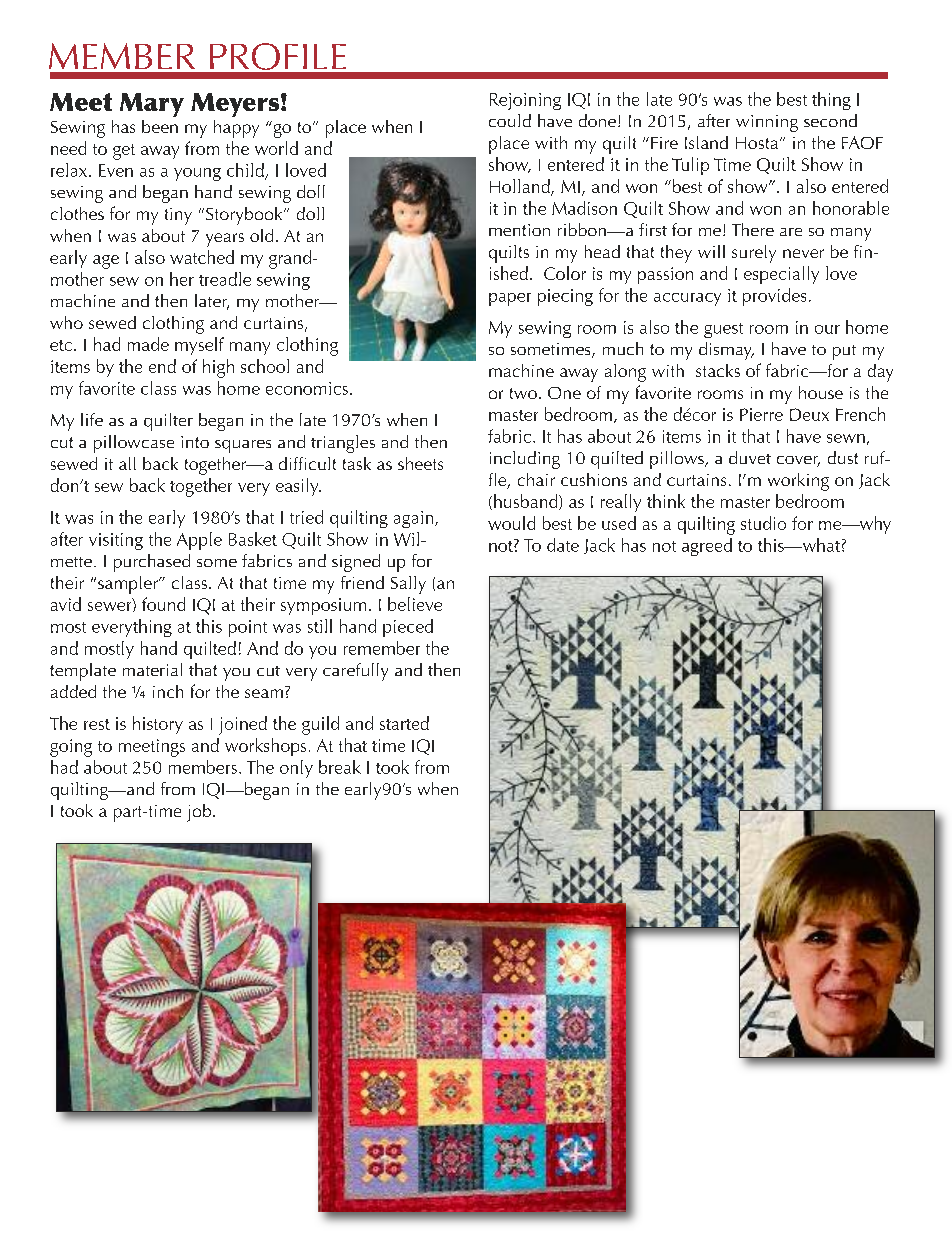 The image size is (952, 1233). I want to click on job, so click(200, 813).
